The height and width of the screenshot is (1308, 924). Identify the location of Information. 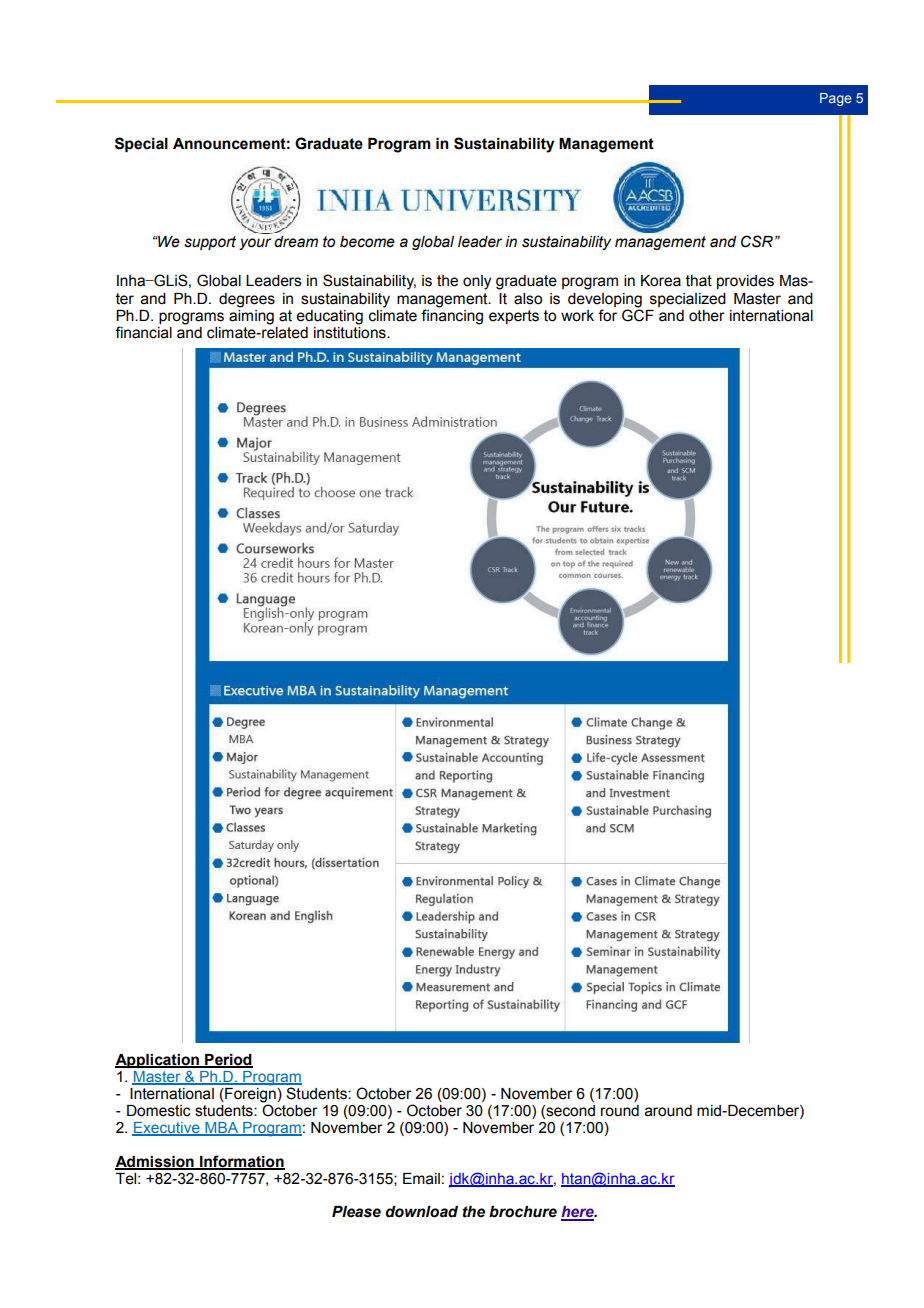
(241, 1162).
